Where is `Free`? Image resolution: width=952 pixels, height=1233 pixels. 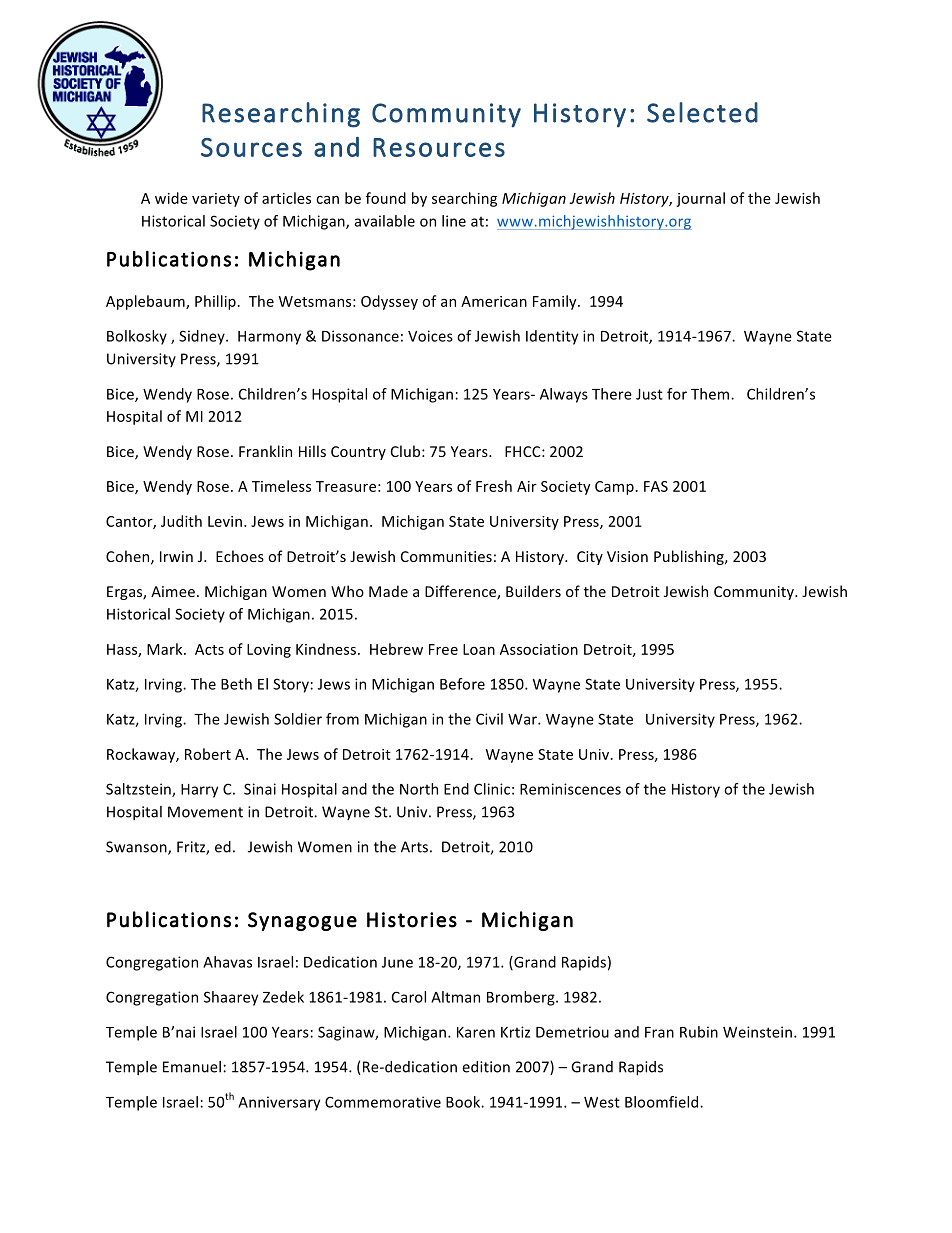 Free is located at coordinates (443, 649).
